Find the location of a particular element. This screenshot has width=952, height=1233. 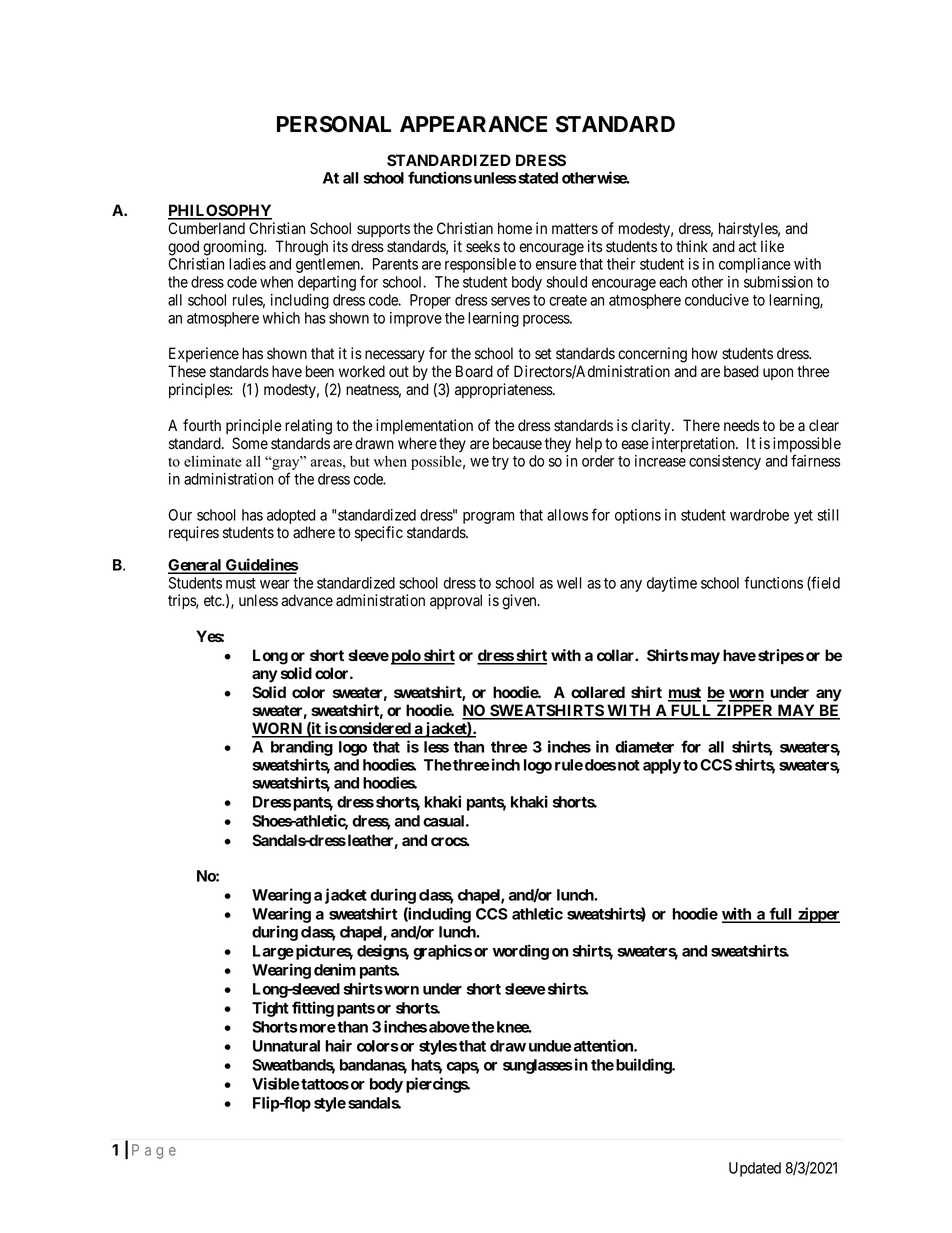

stated is located at coordinates (537, 178).
